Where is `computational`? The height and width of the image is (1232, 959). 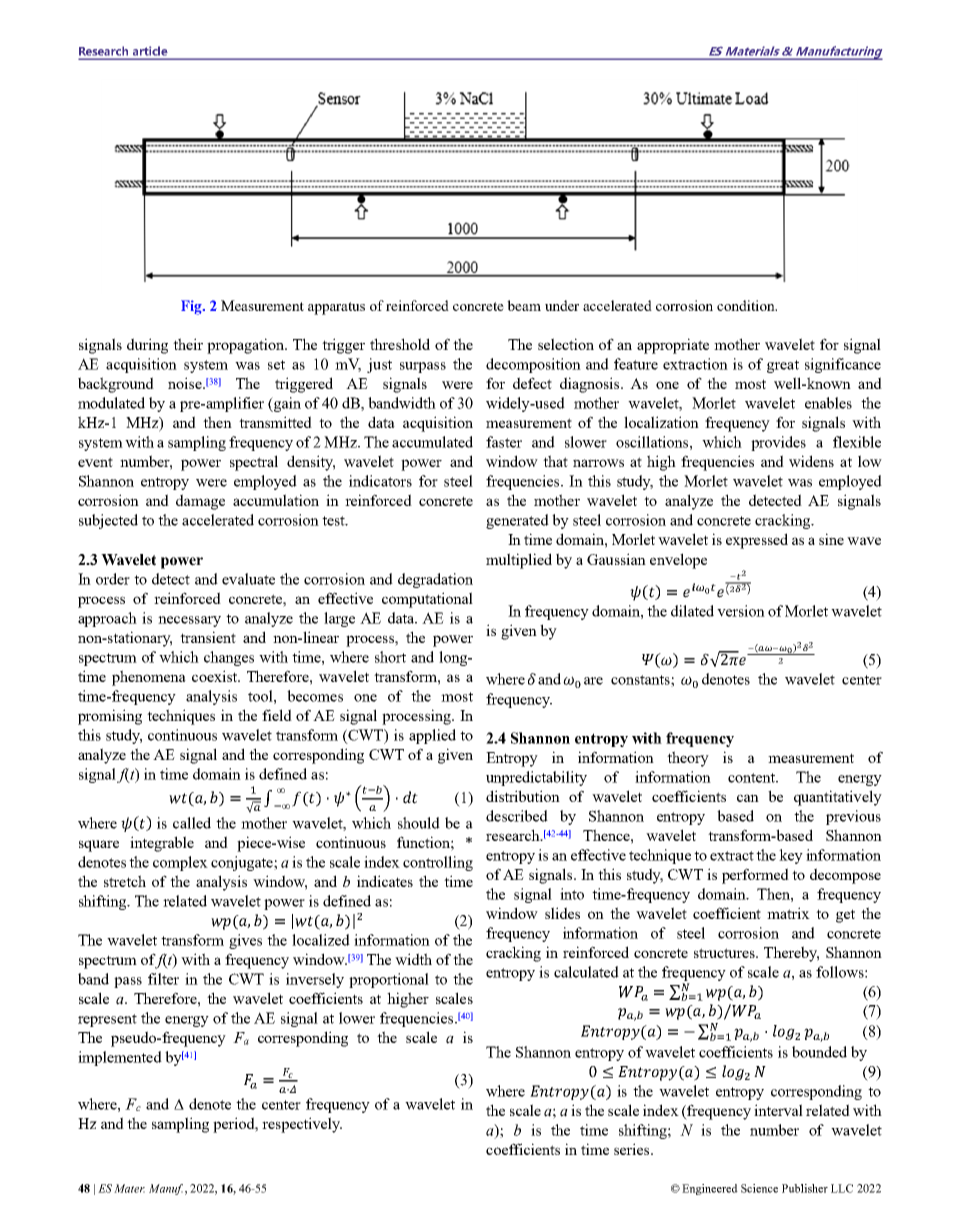
computational is located at coordinates (427, 600).
